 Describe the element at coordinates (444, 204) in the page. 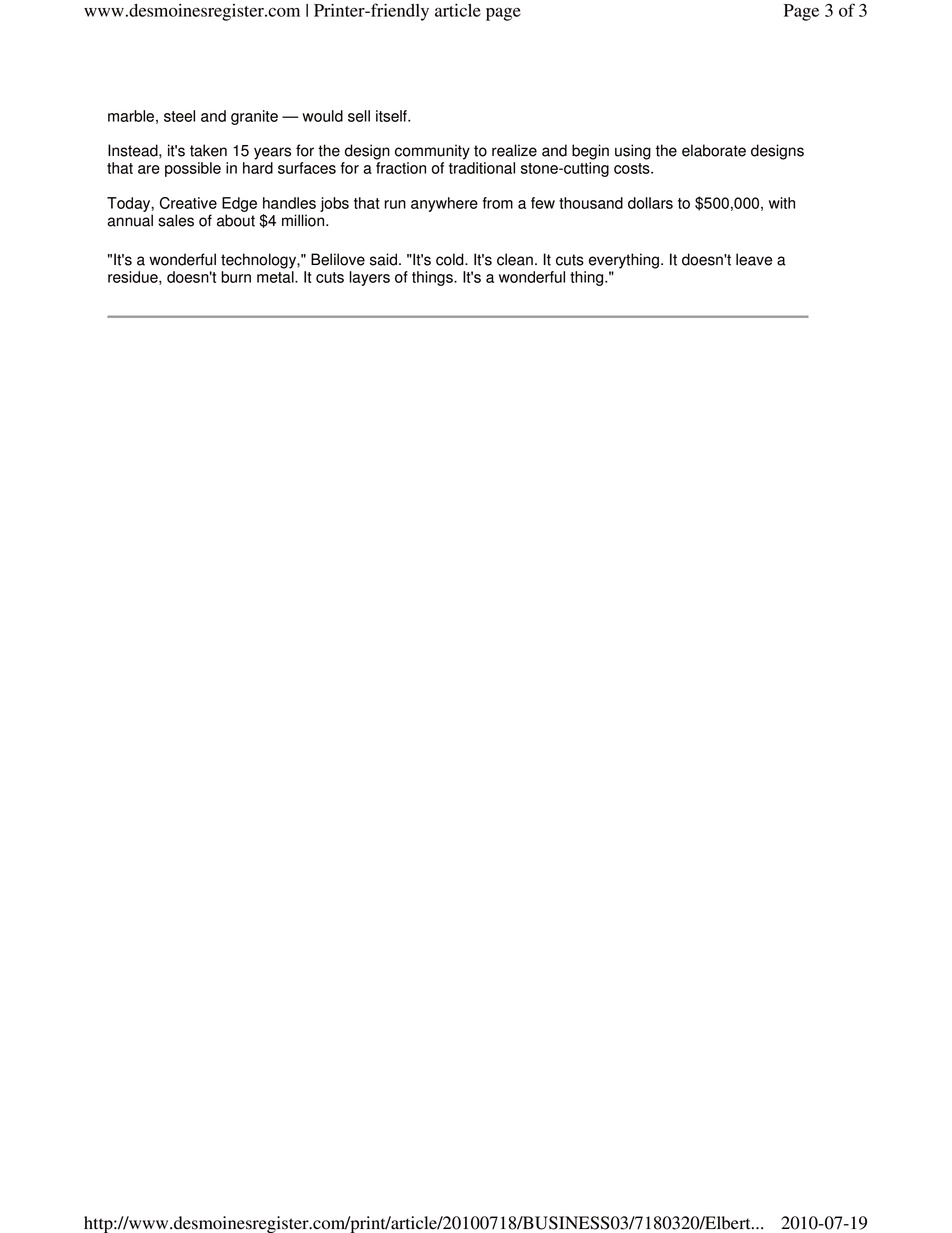

I see `anywhere` at that location.
